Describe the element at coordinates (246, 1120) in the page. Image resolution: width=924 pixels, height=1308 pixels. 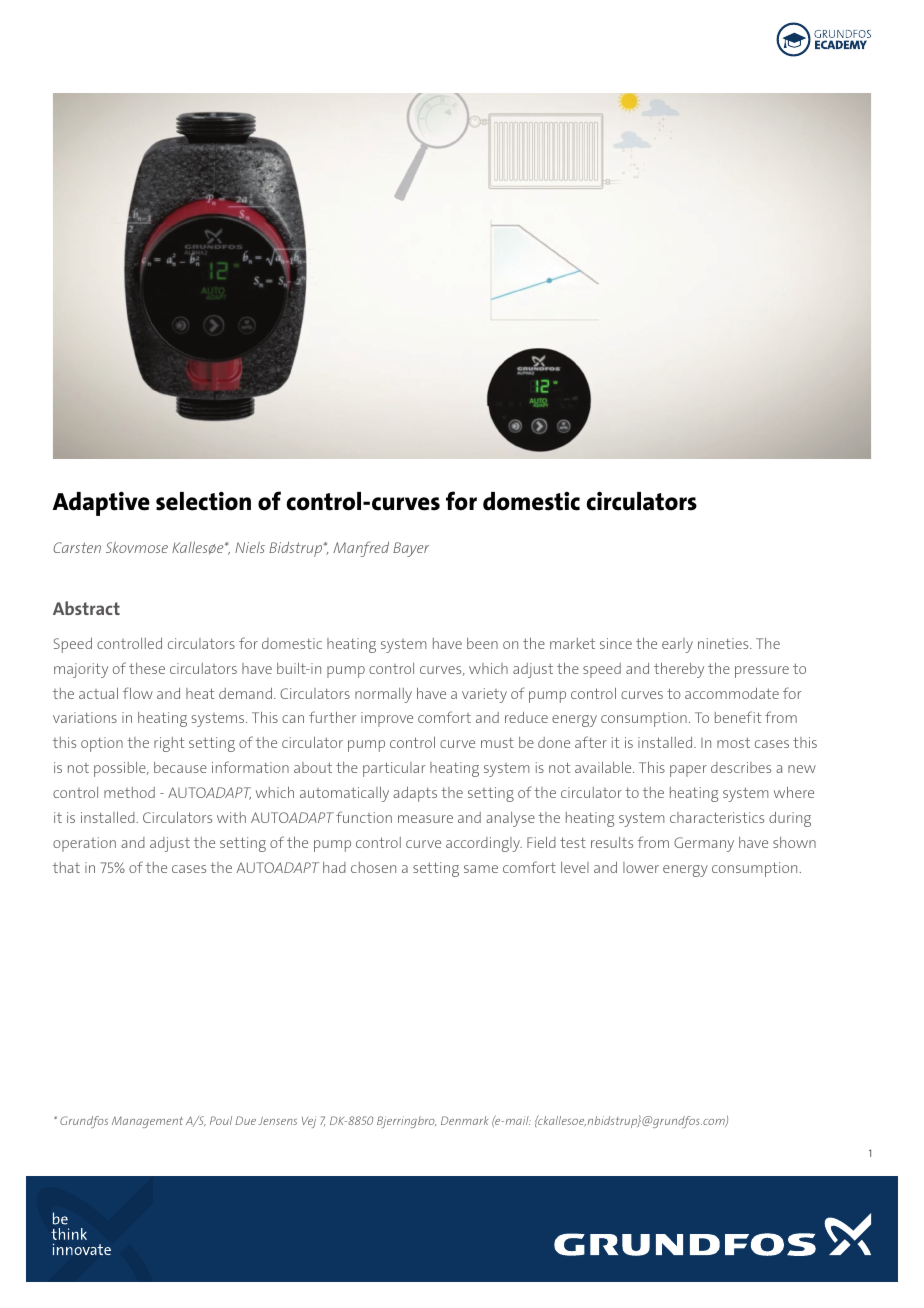
I see `Due` at that location.
